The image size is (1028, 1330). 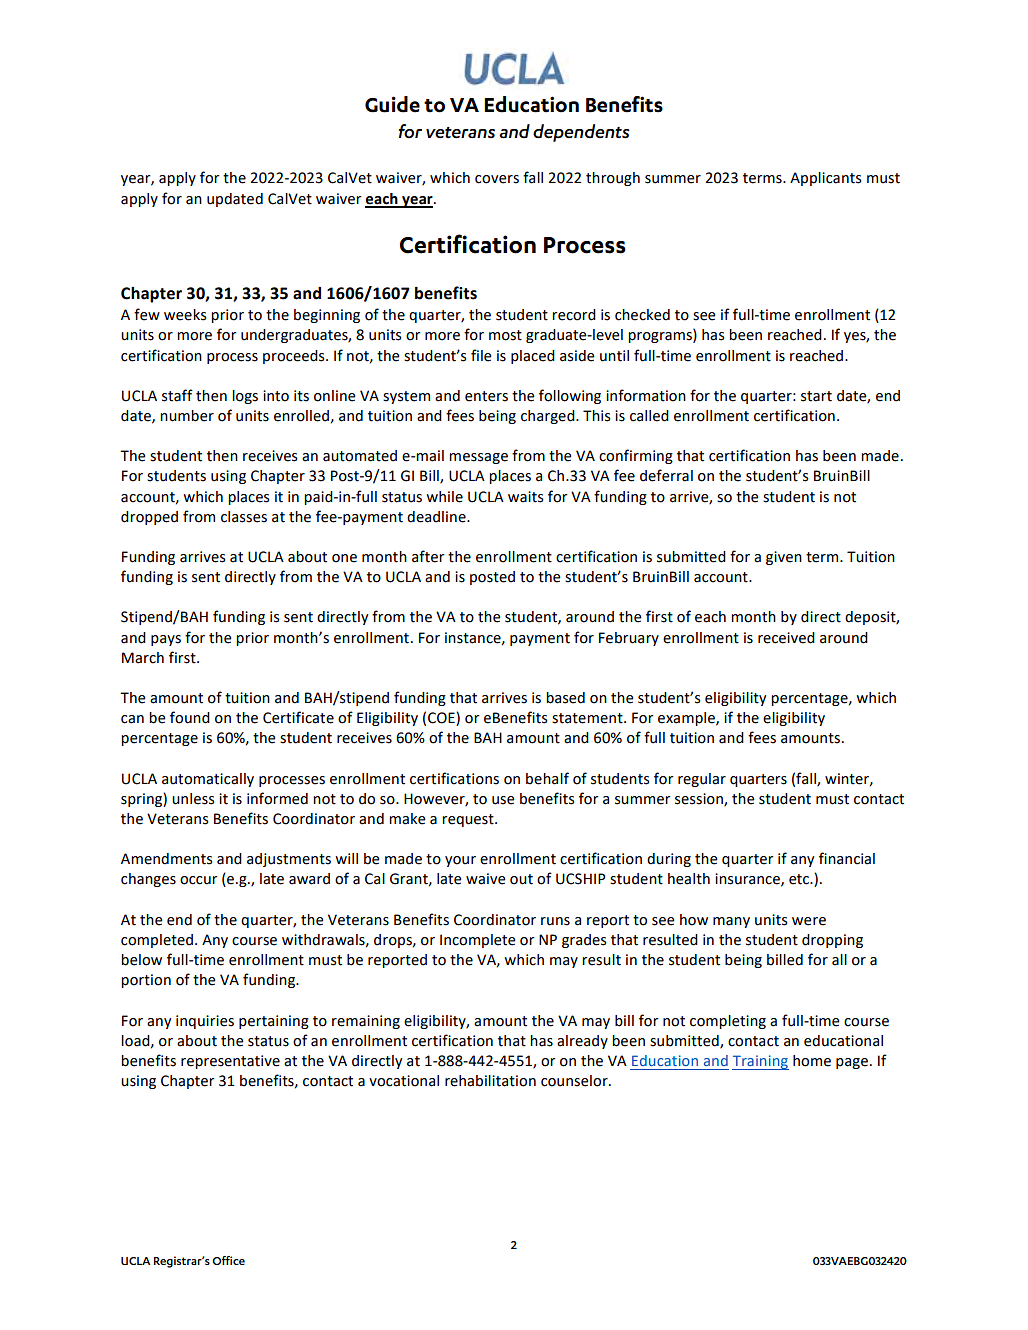 What do you see at coordinates (800, 879) in the document?
I see `etc` at bounding box center [800, 879].
